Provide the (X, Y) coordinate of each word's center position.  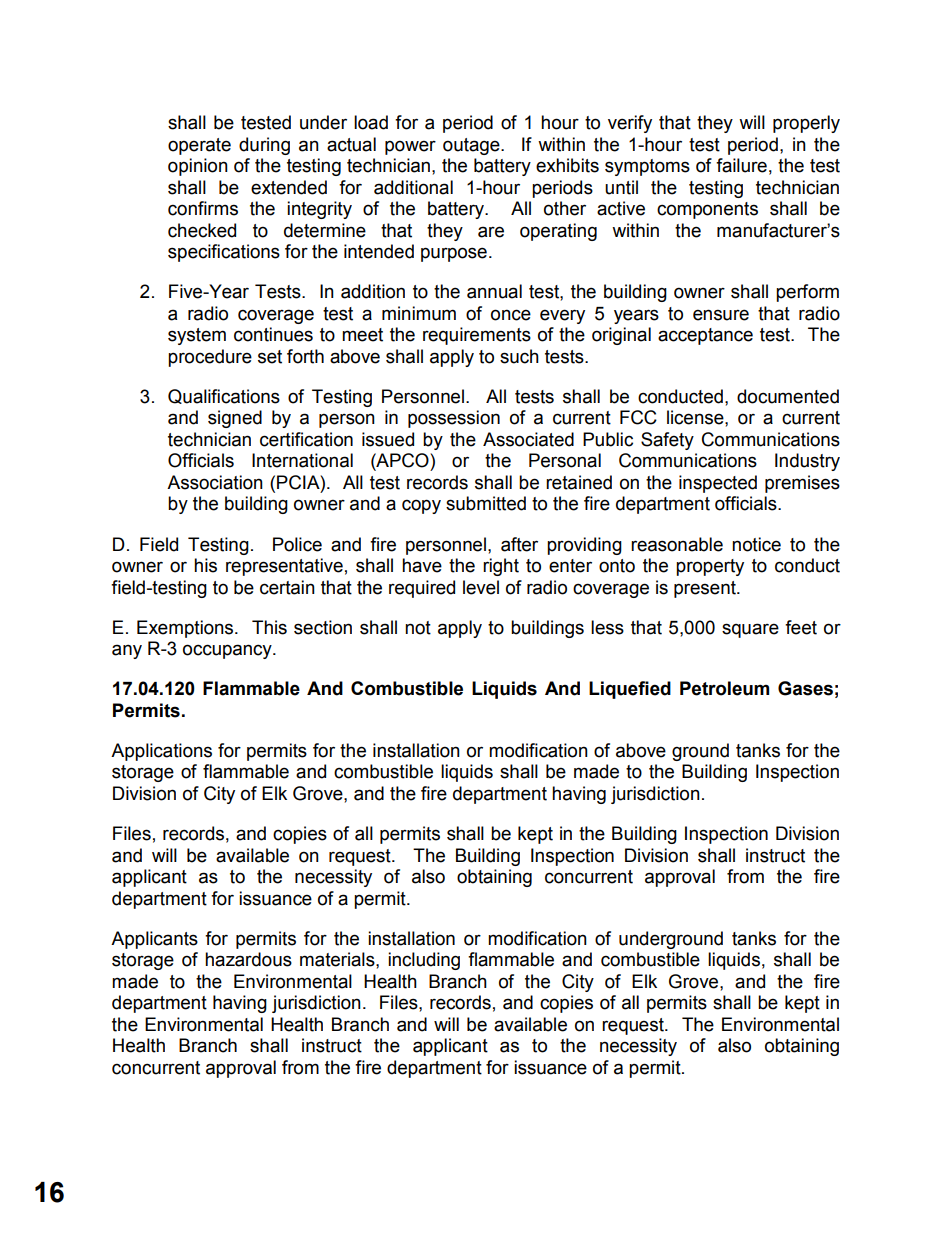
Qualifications (224, 396)
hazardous (248, 959)
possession (454, 419)
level (481, 587)
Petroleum (724, 688)
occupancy (228, 651)
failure (741, 165)
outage (472, 146)
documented (788, 396)
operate (199, 146)
